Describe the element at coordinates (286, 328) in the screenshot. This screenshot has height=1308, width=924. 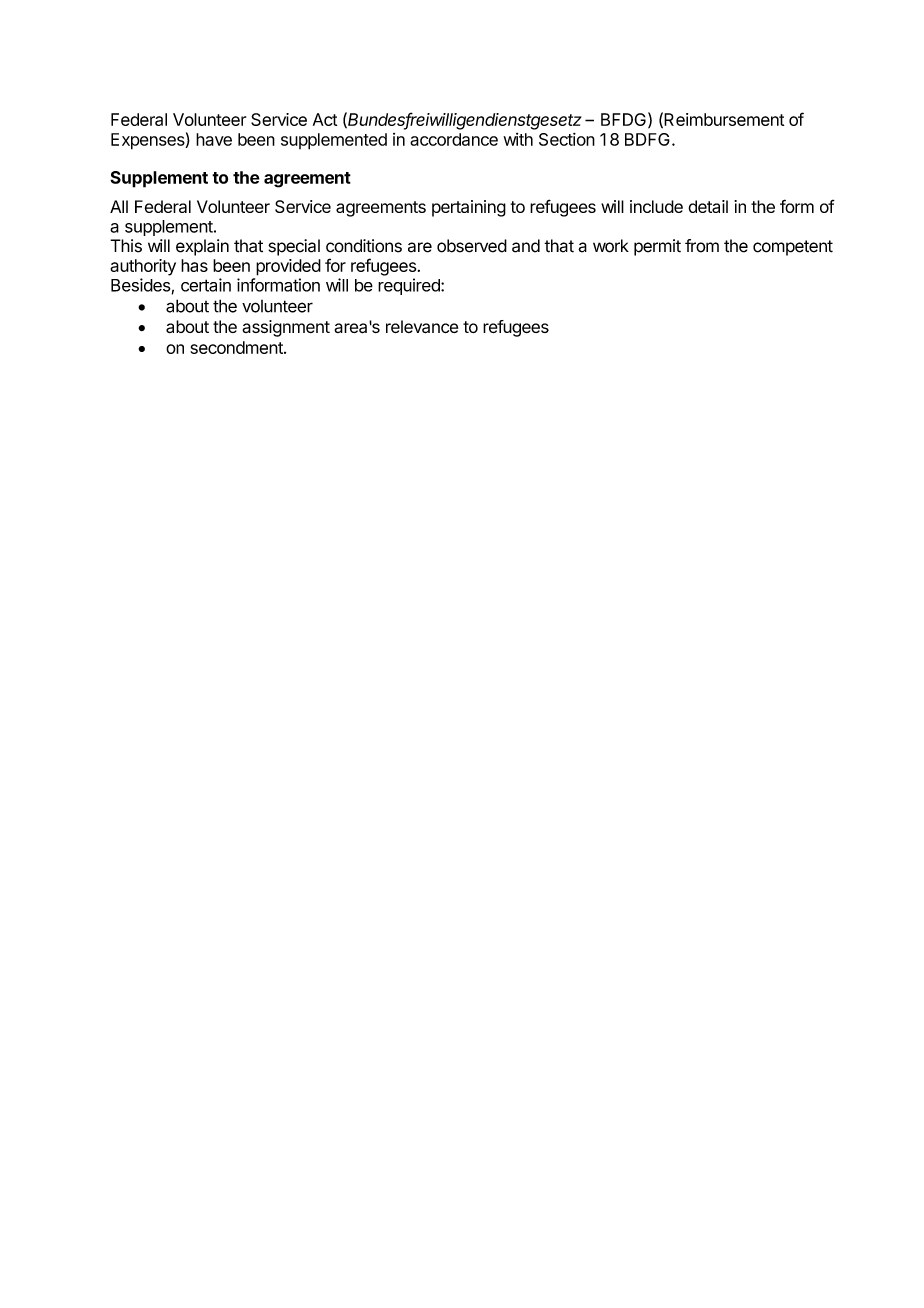
I see `assignment` at that location.
